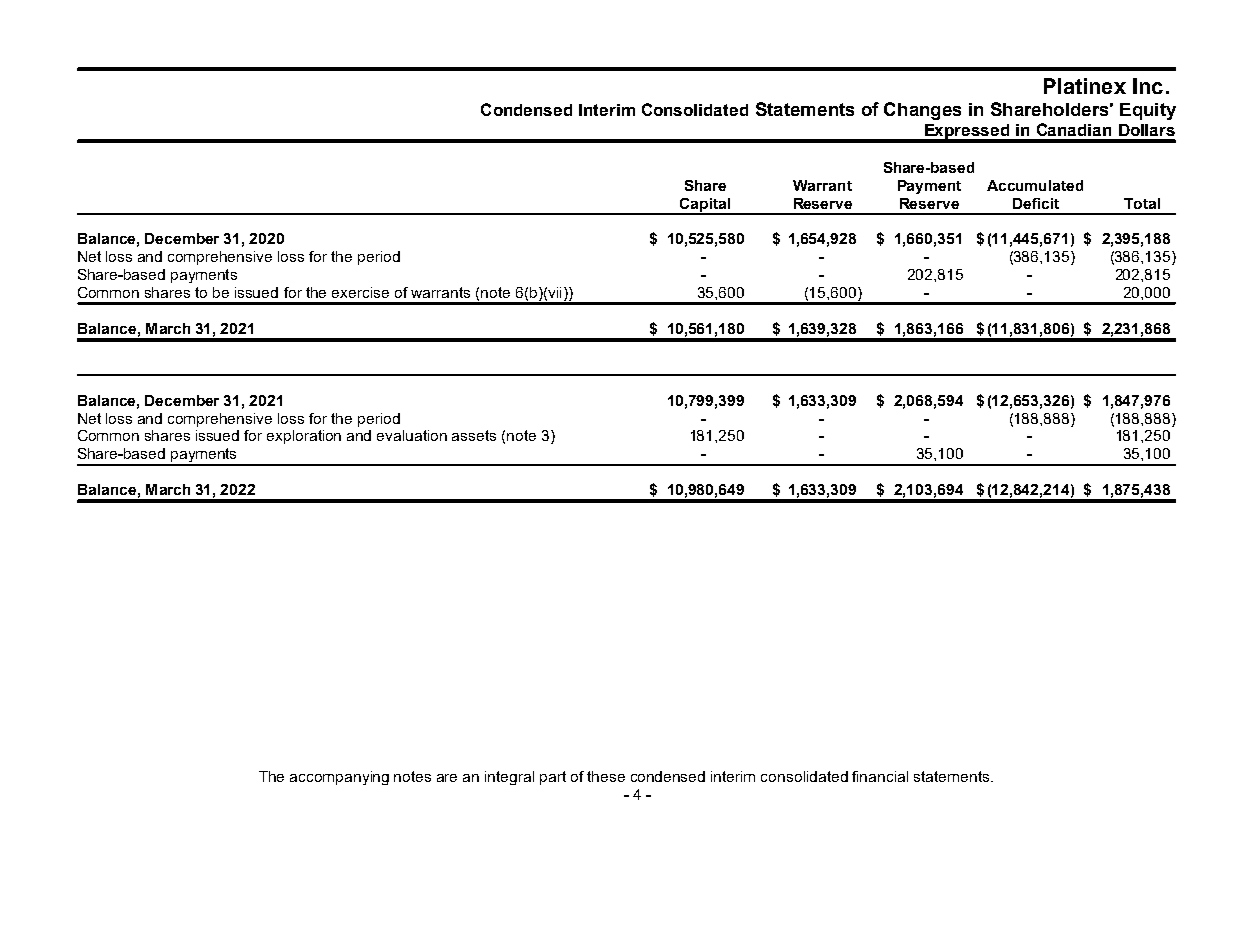  I want to click on financial, so click(880, 776).
